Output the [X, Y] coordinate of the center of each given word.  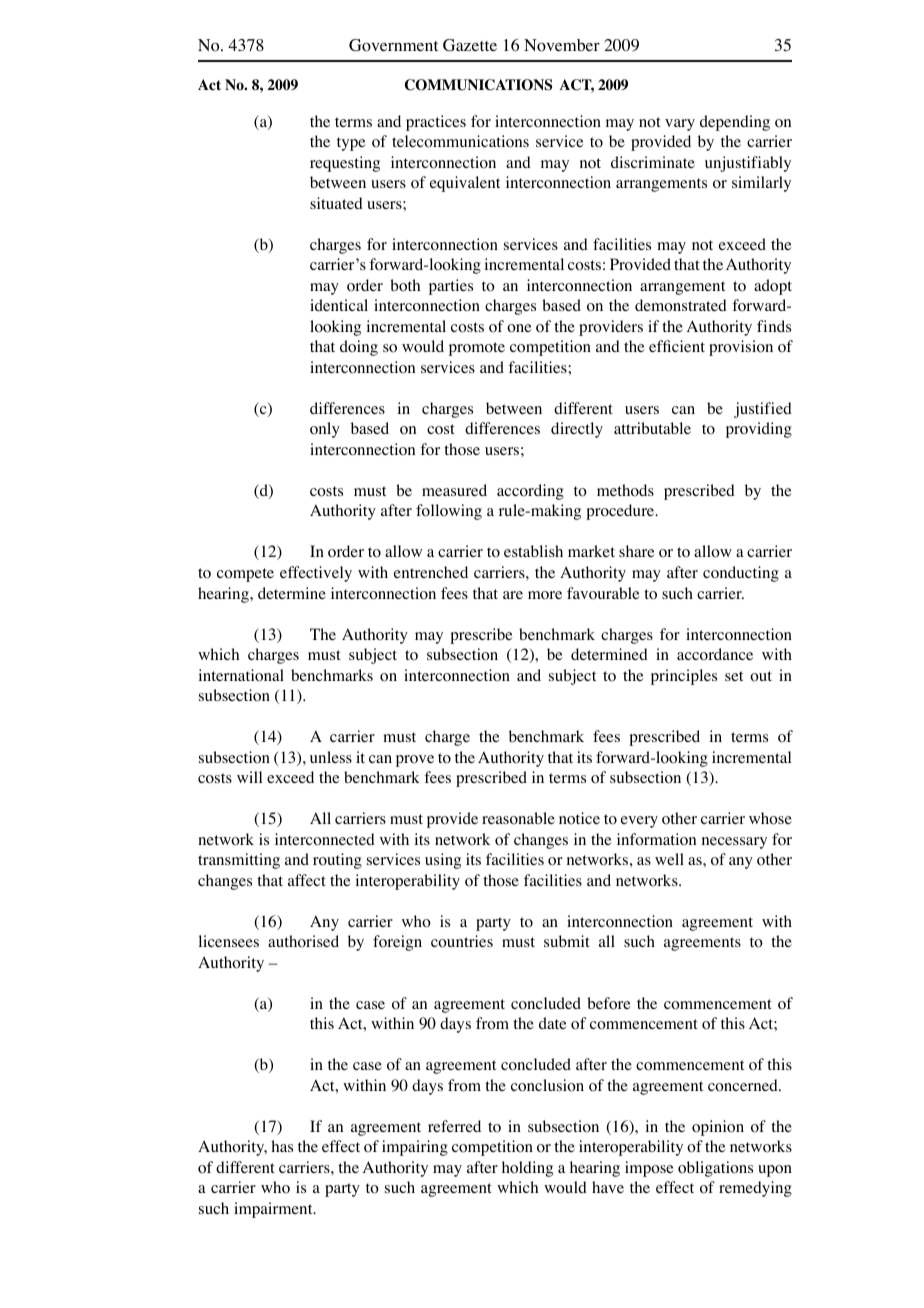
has [282, 1146]
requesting [345, 164]
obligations [715, 1169]
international [241, 675]
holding [527, 1169]
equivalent [465, 184]
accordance [715, 654]
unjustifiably [748, 164]
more [545, 595]
